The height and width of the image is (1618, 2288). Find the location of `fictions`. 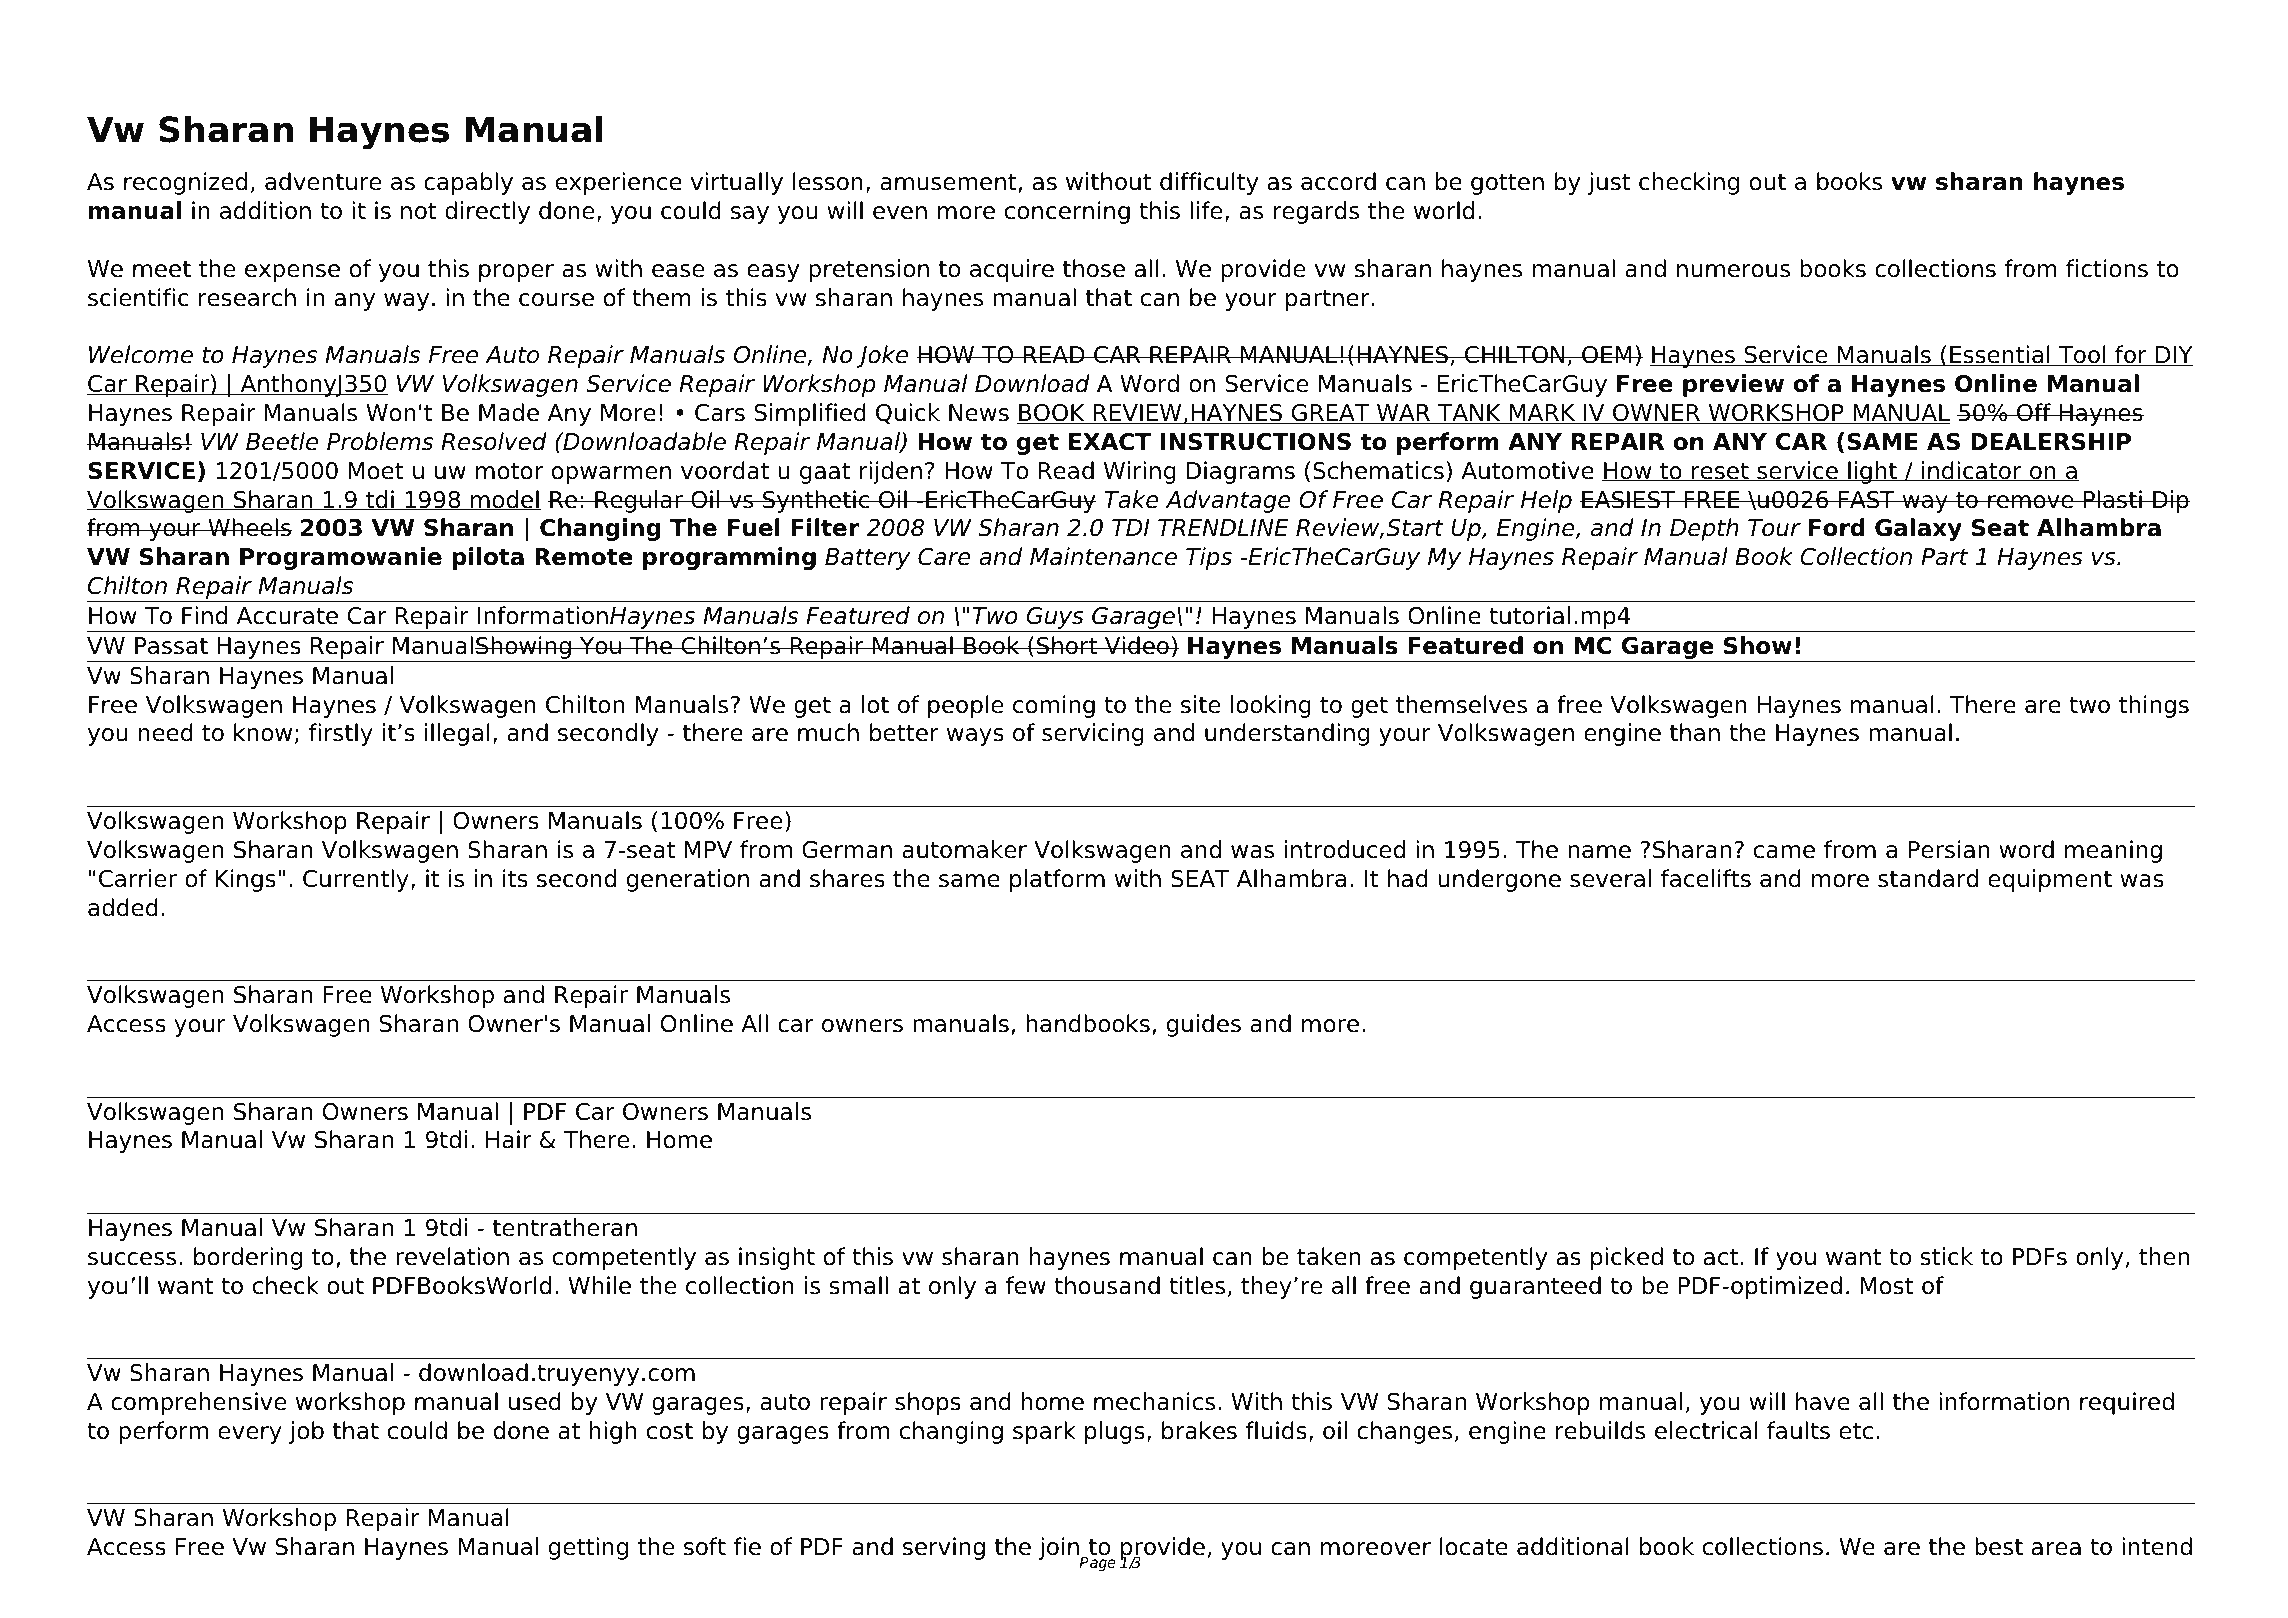

fictions is located at coordinates (2107, 268).
